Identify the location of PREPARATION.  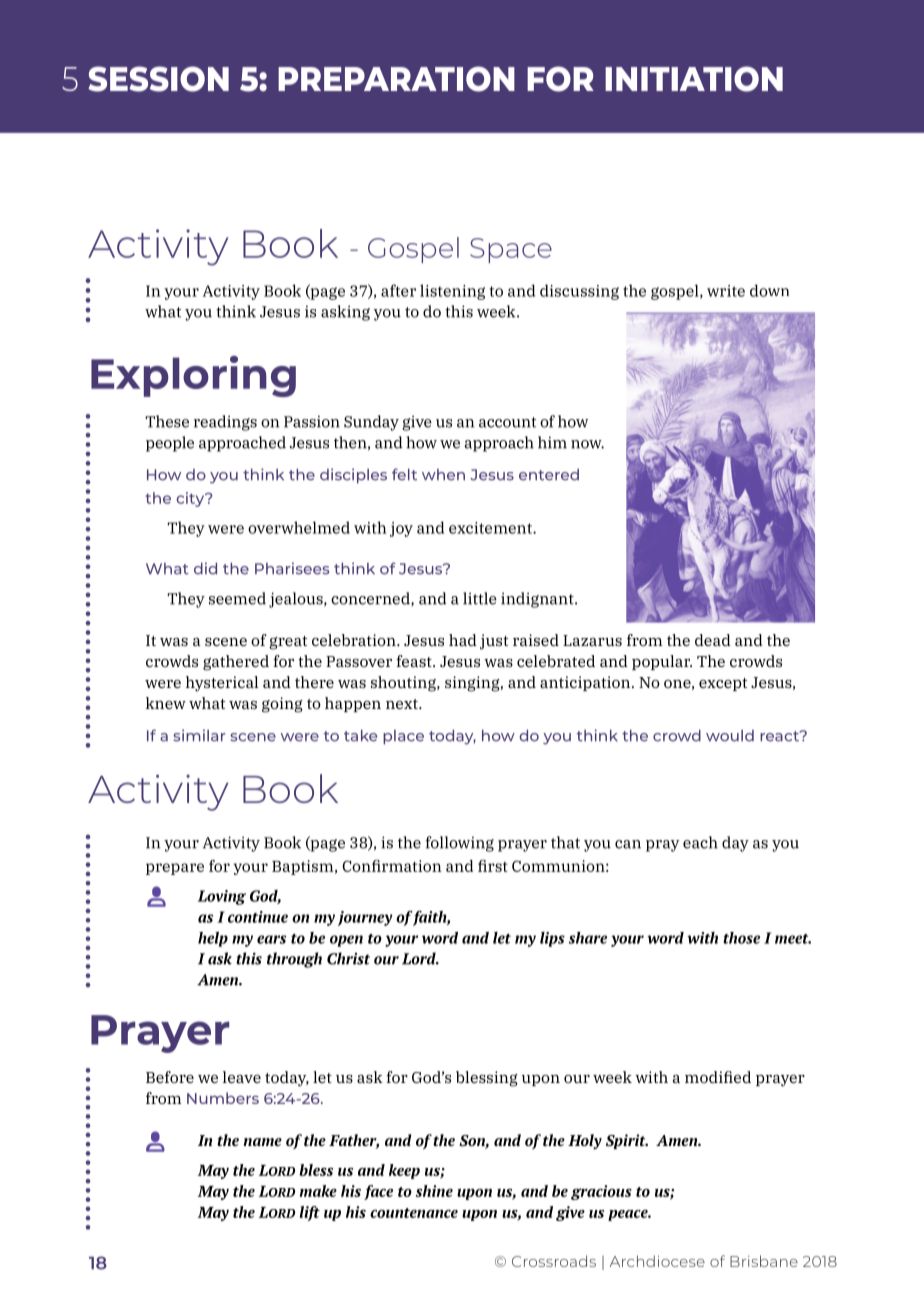
(396, 79).
